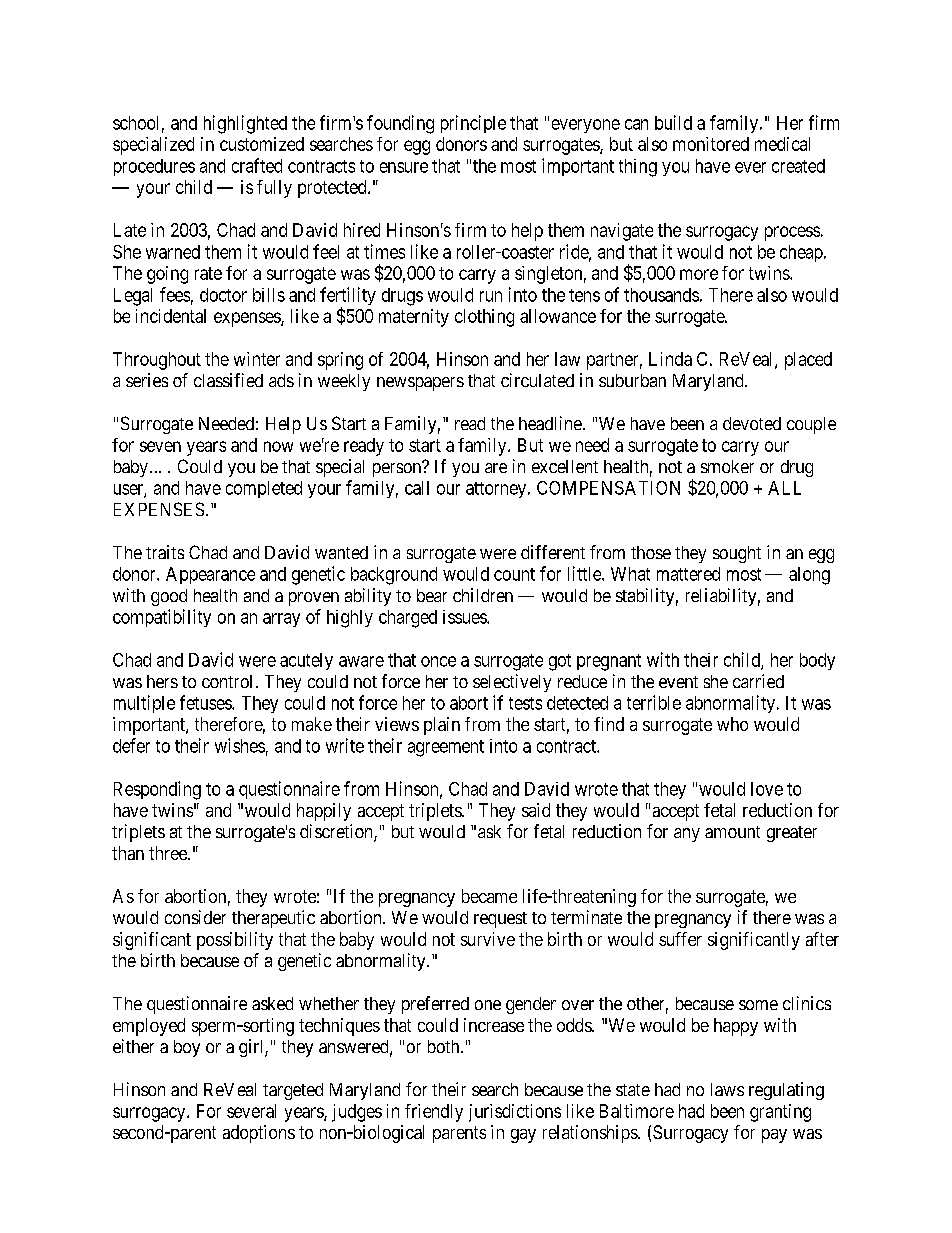 Image resolution: width=952 pixels, height=1233 pixels. I want to click on Responding, so click(157, 790).
